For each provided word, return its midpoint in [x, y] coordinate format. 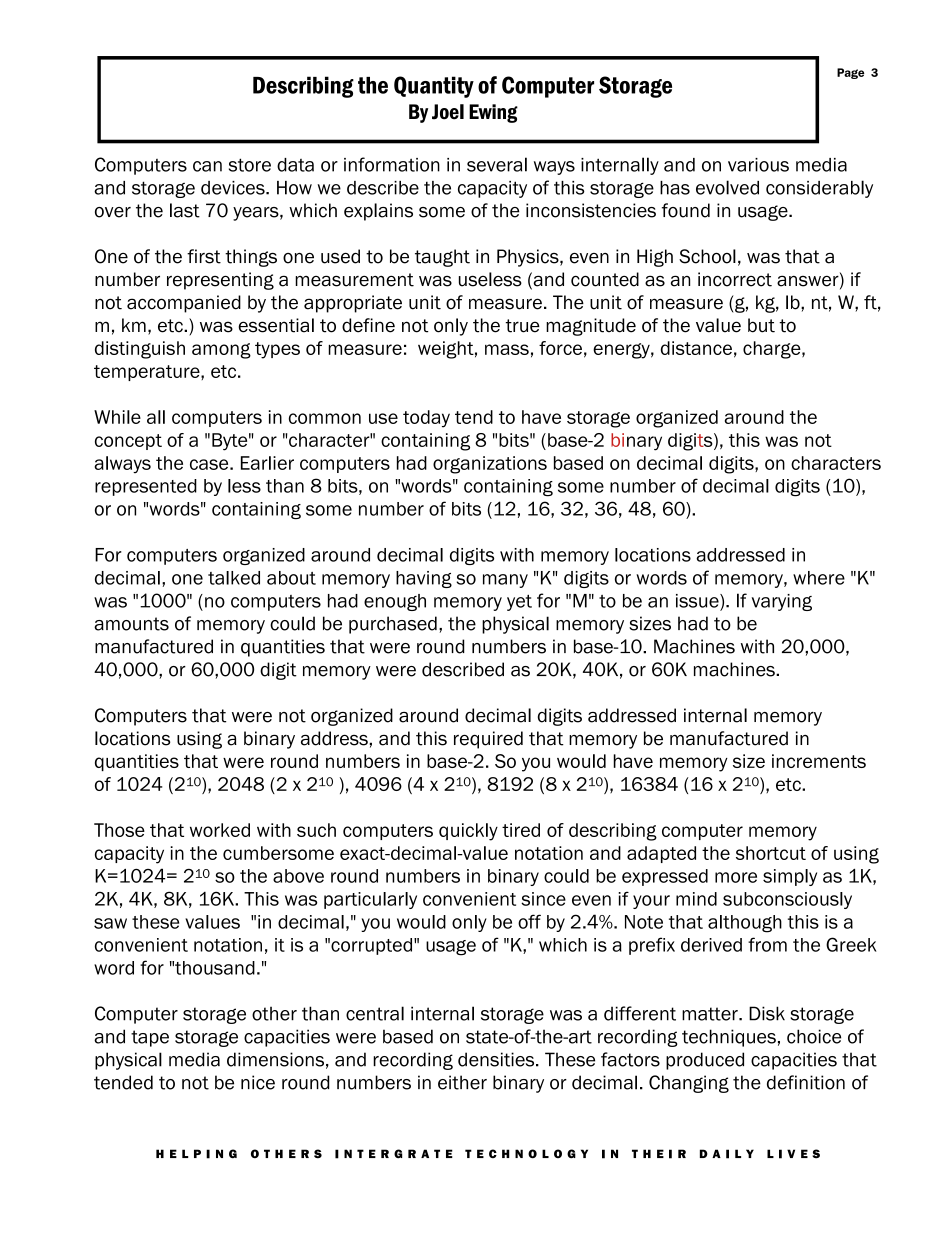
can [207, 166]
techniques [729, 1038]
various [758, 165]
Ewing [493, 113]
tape [150, 1038]
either [462, 1082]
